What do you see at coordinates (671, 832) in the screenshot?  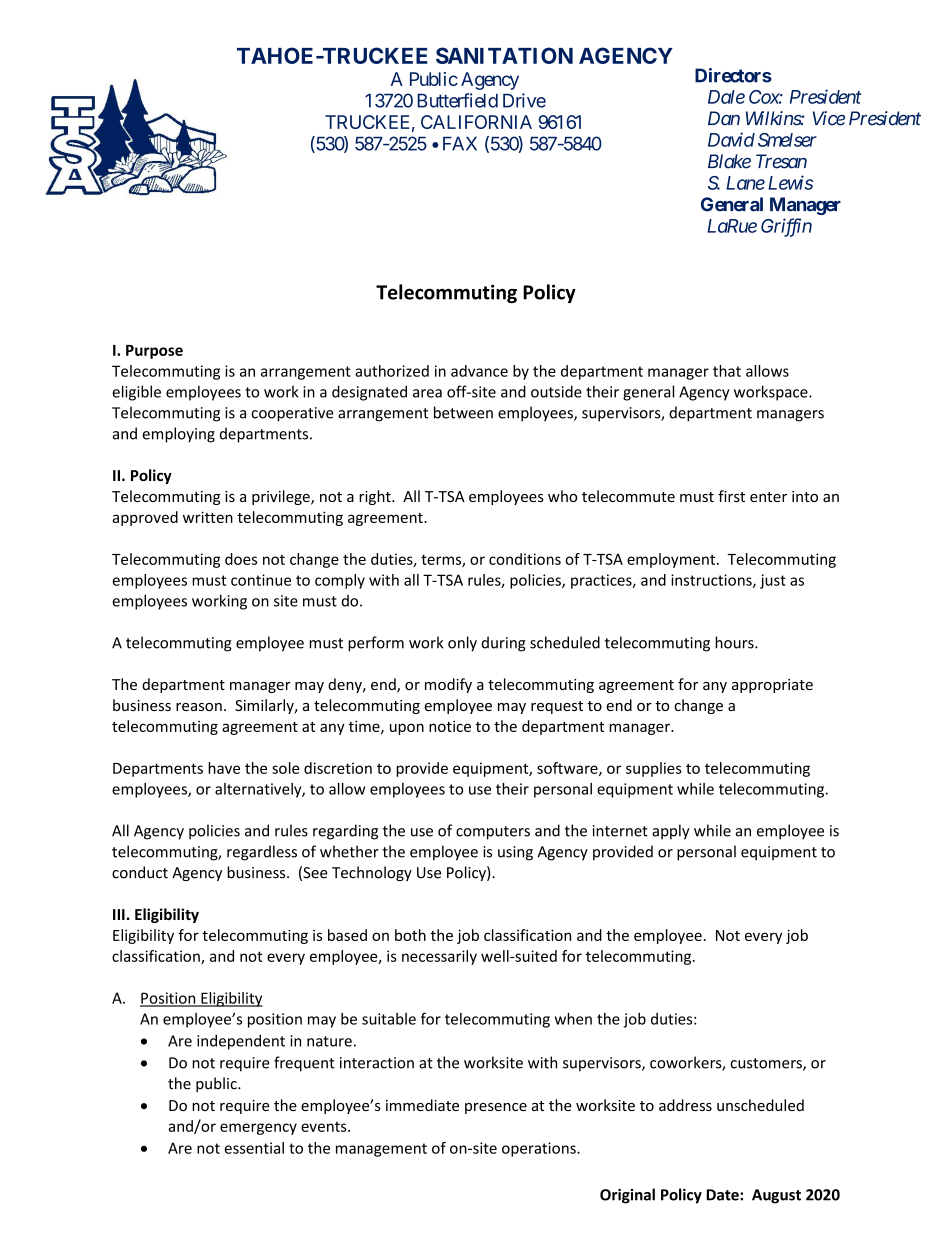 I see `apply` at bounding box center [671, 832].
